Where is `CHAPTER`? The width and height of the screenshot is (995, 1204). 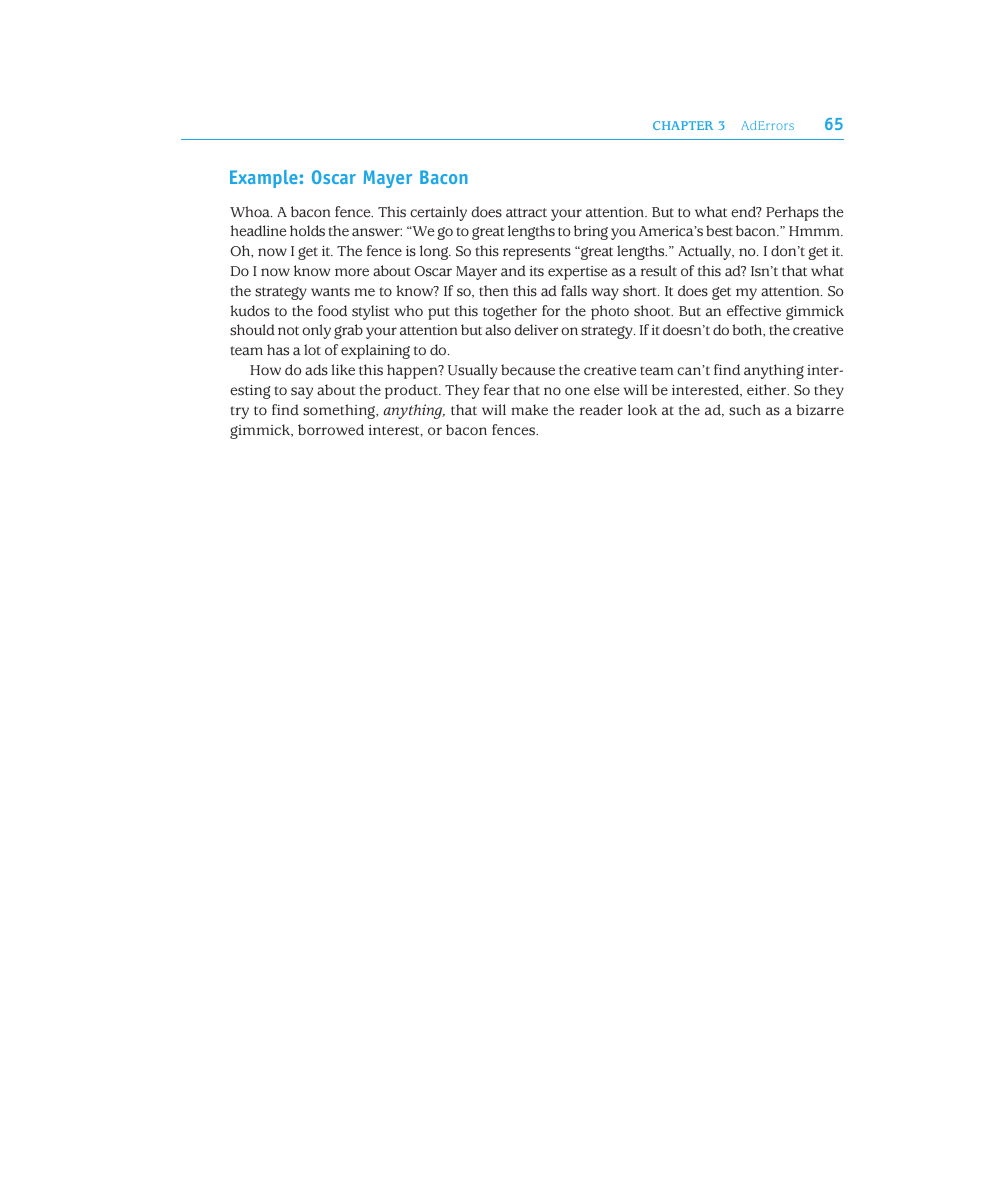
CHAPTER is located at coordinates (683, 125).
